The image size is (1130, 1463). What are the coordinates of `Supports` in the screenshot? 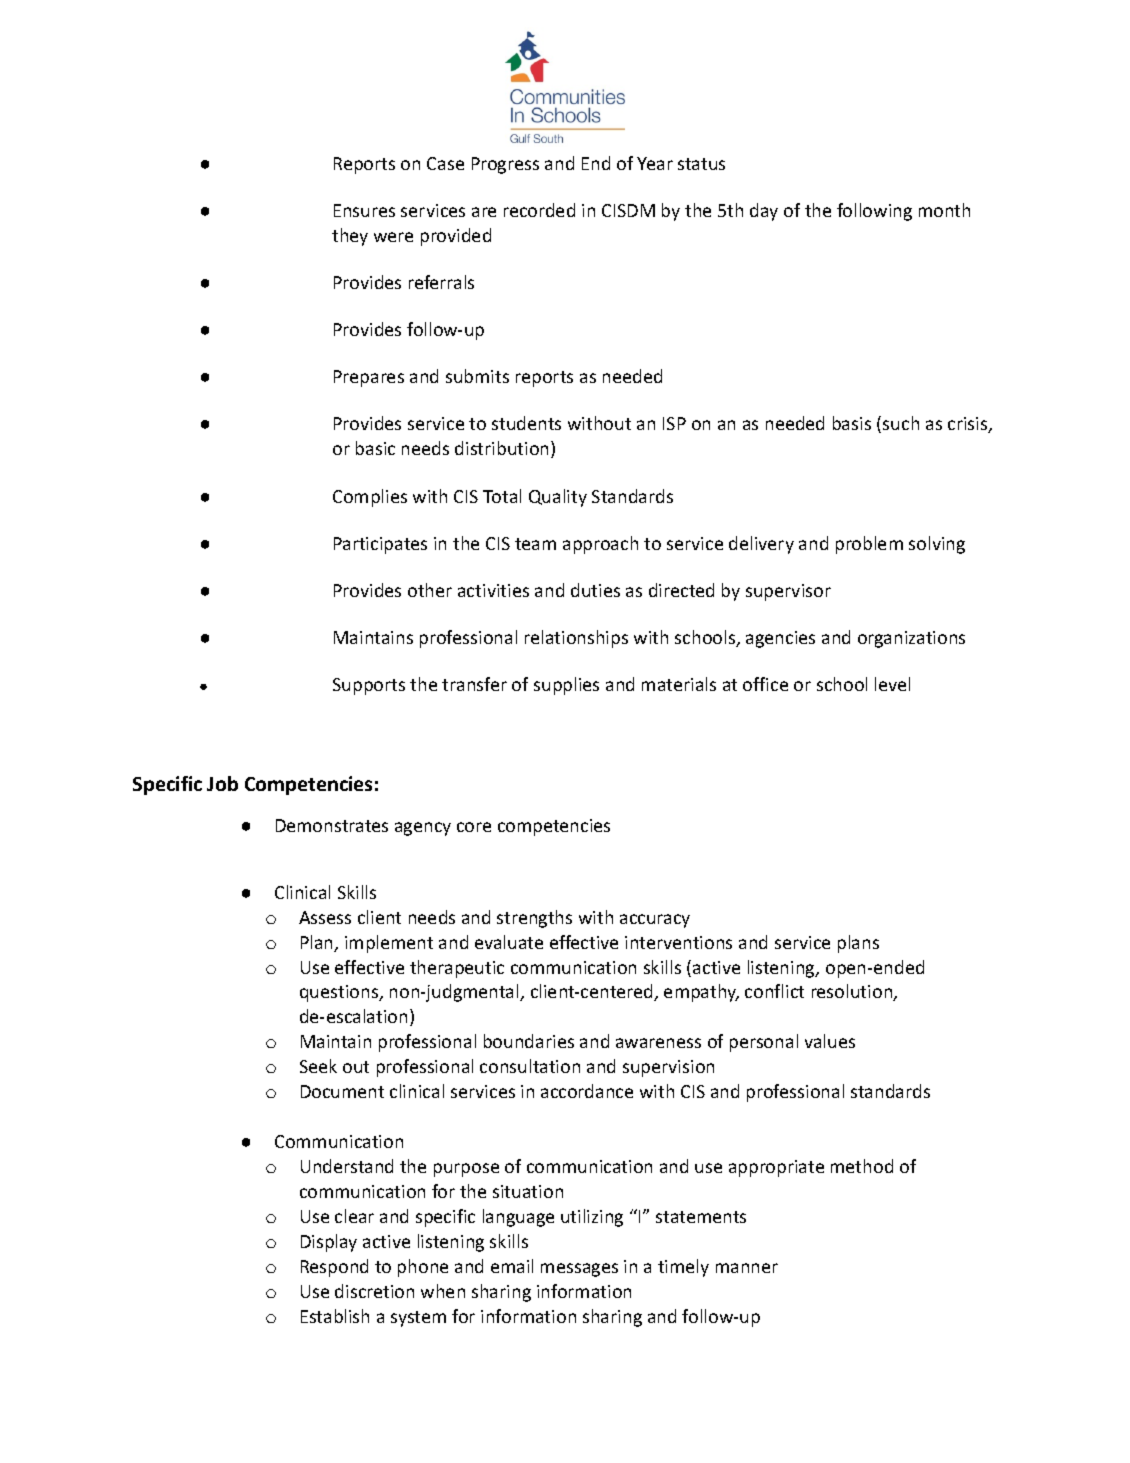 It's located at (369, 686).
